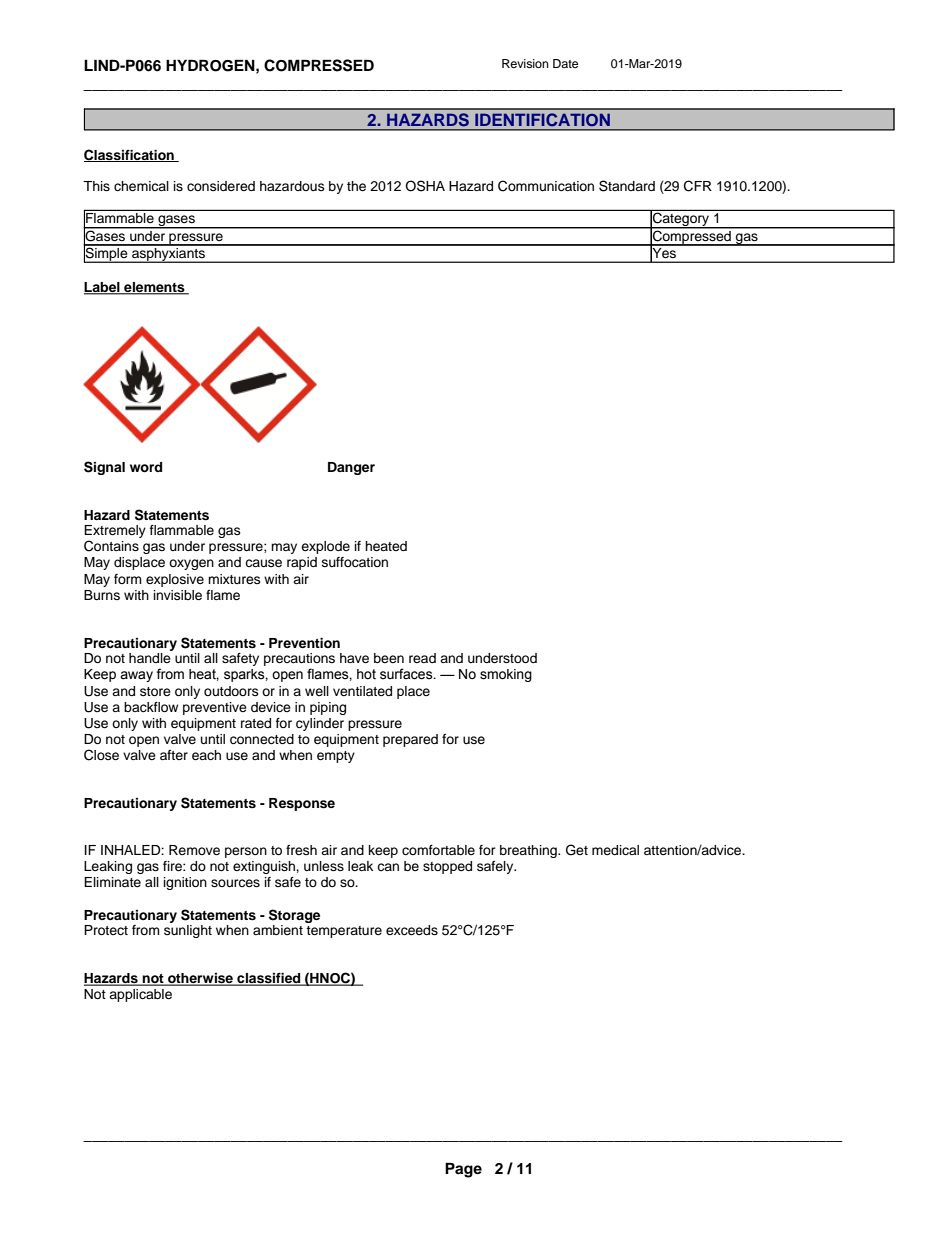  What do you see at coordinates (386, 546) in the screenshot?
I see `heated` at bounding box center [386, 546].
